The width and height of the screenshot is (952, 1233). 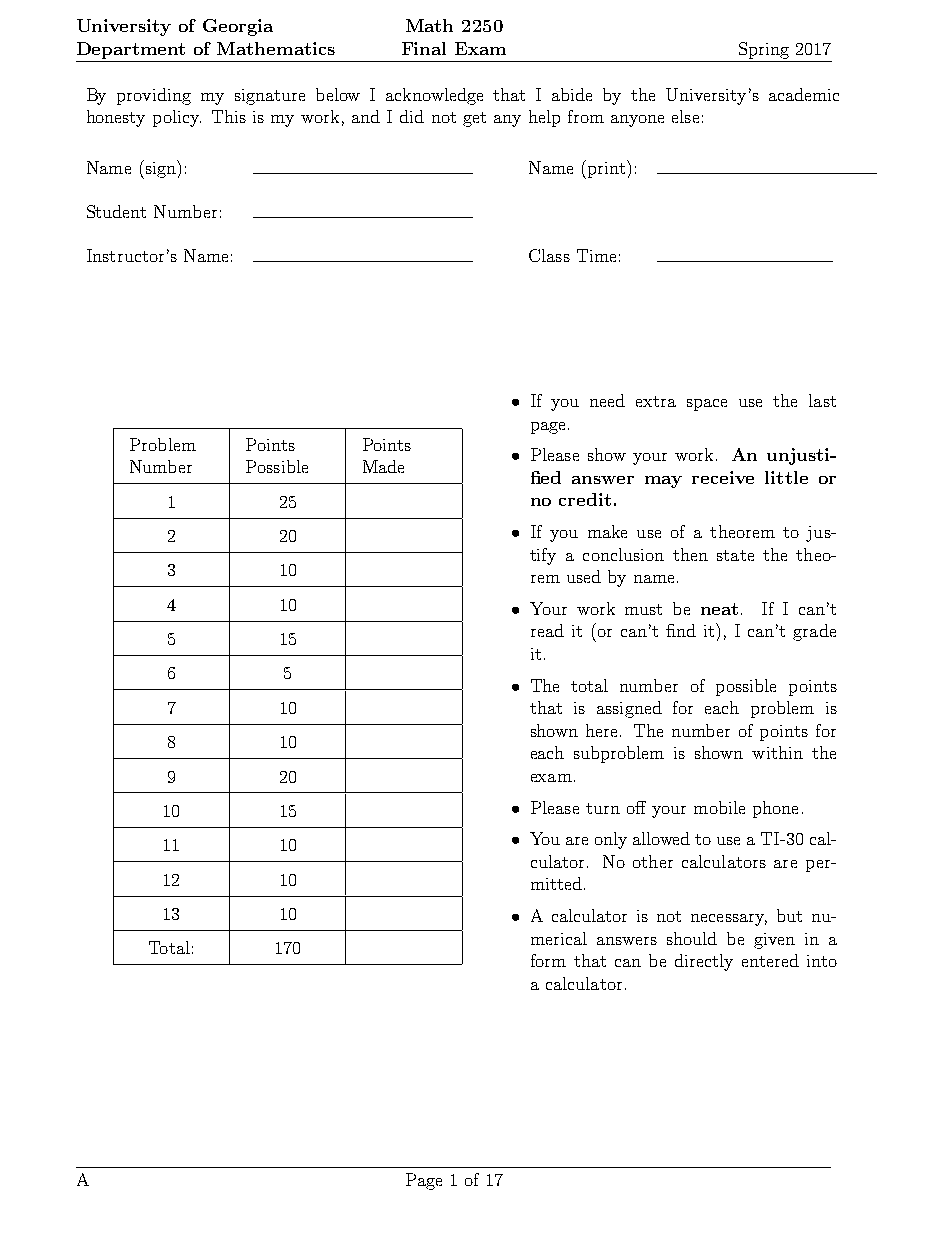 What do you see at coordinates (424, 48) in the screenshot?
I see `Final` at bounding box center [424, 48].
